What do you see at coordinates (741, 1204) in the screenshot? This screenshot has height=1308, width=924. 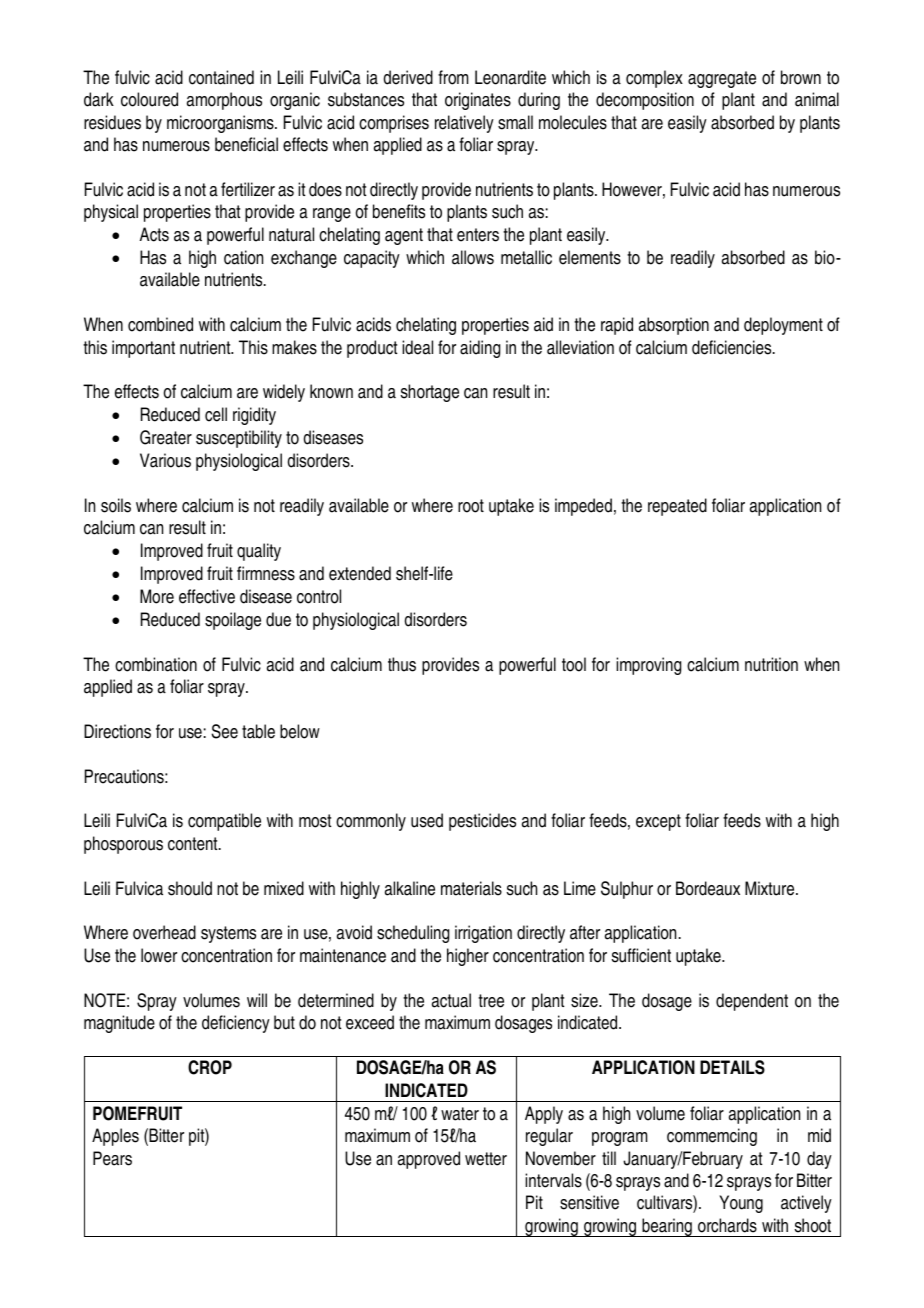 I see `Young` at bounding box center [741, 1204].
